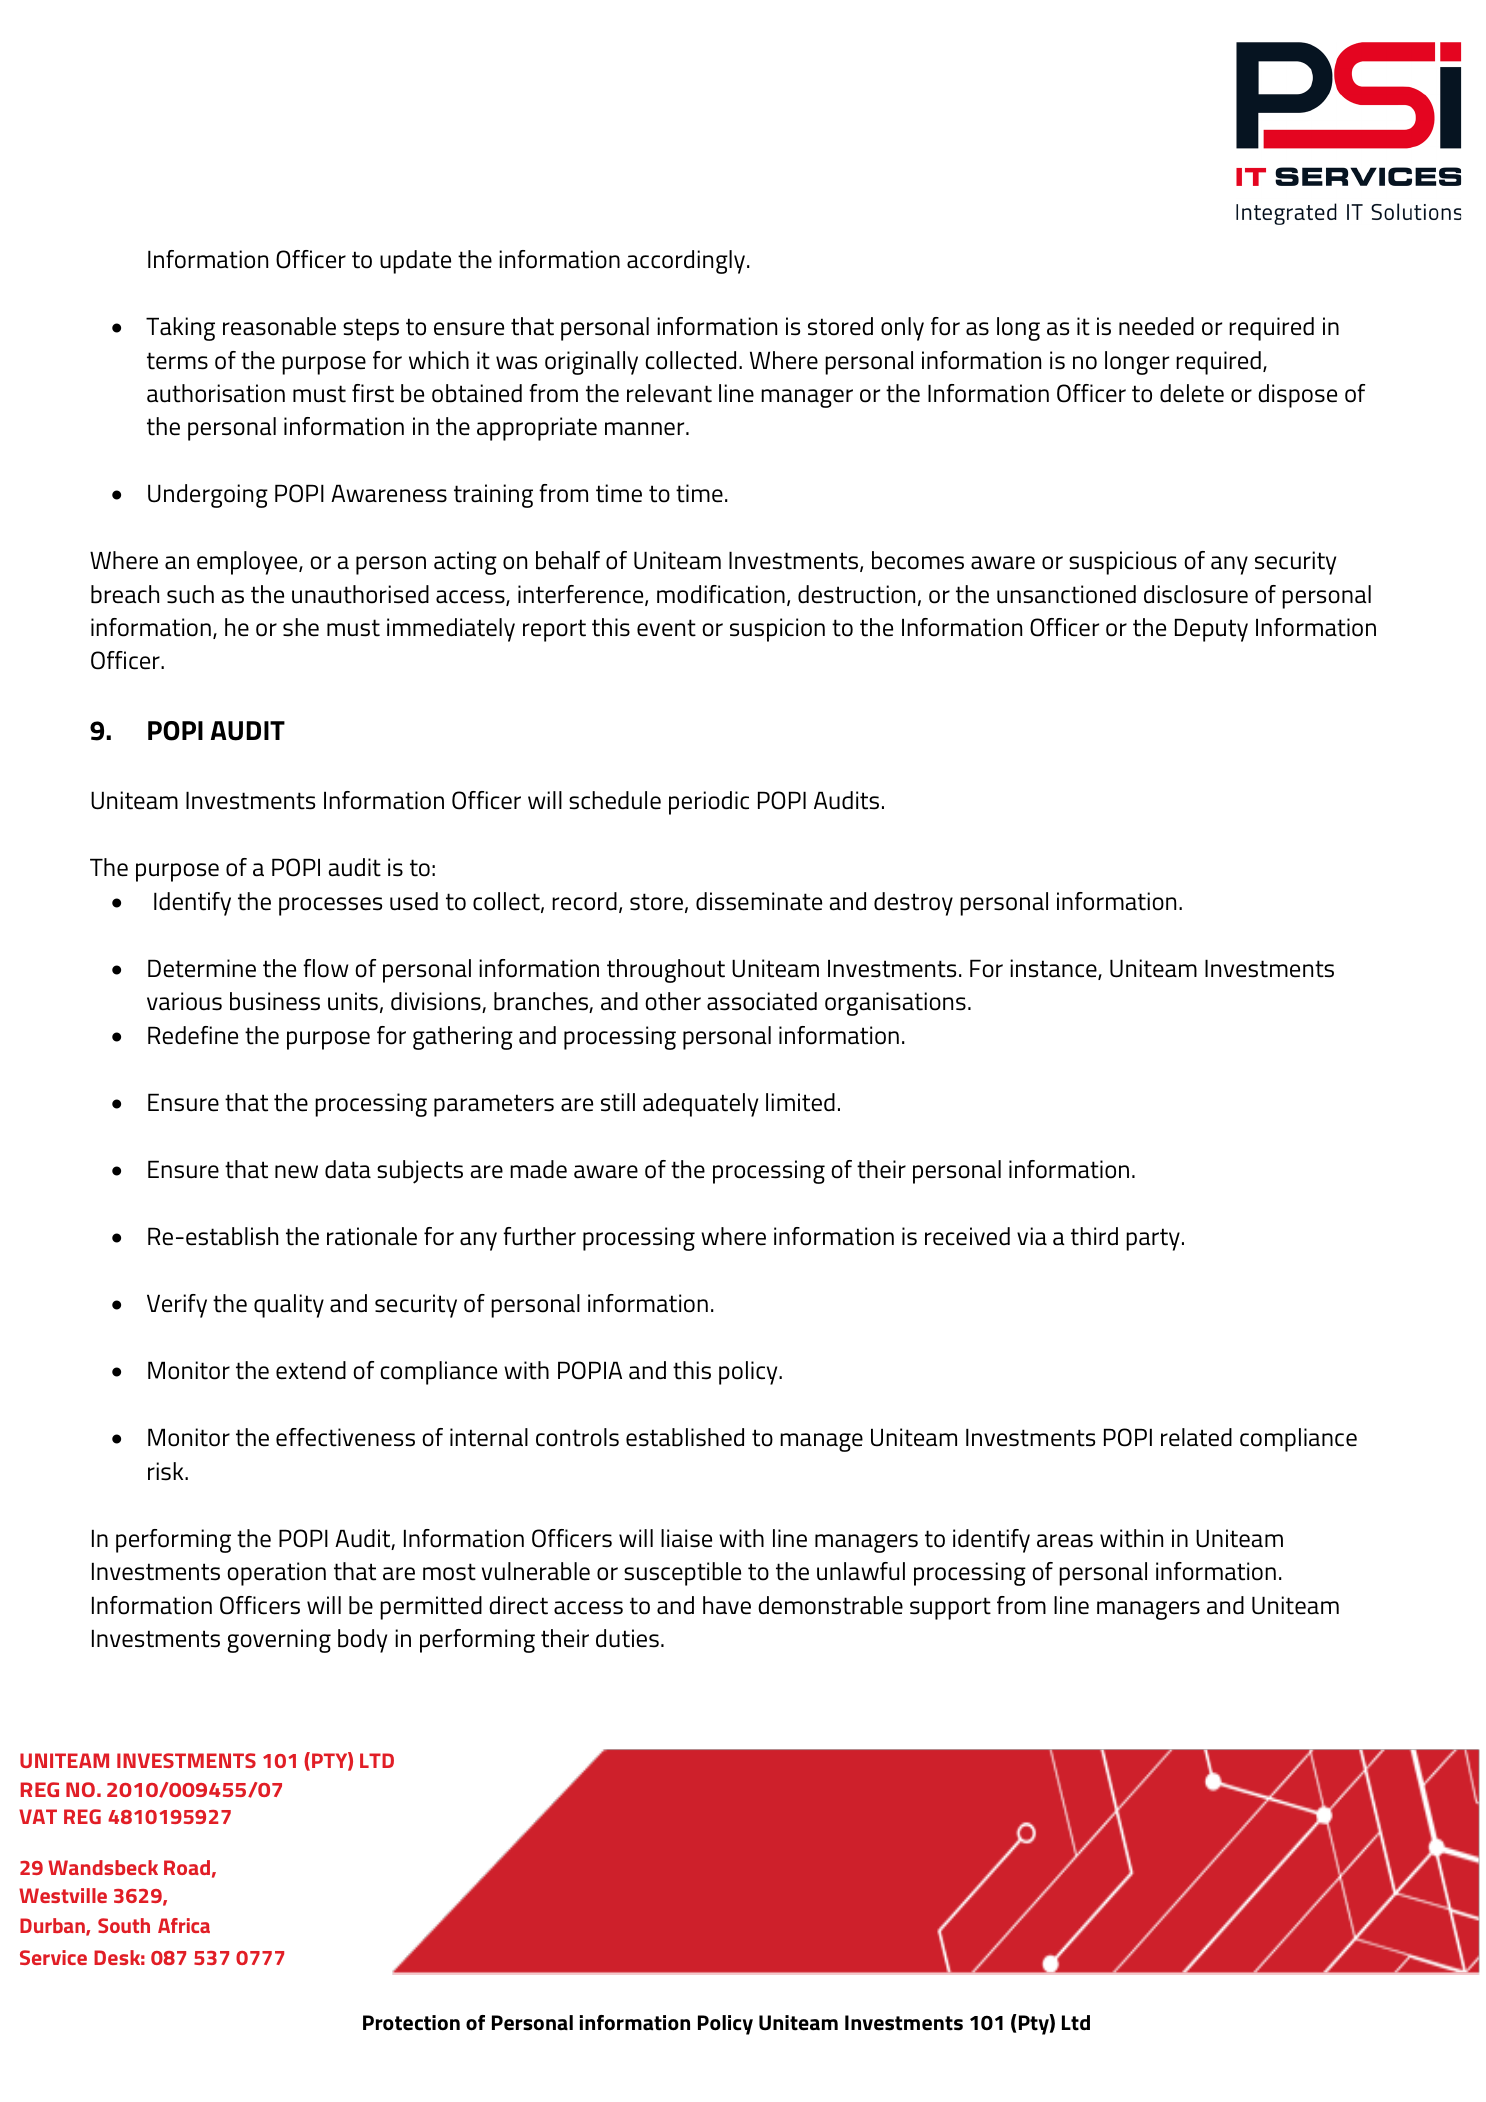 Image resolution: width=1486 pixels, height=2102 pixels. Describe the element at coordinates (686, 262) in the screenshot. I see `accordingly` at that location.
